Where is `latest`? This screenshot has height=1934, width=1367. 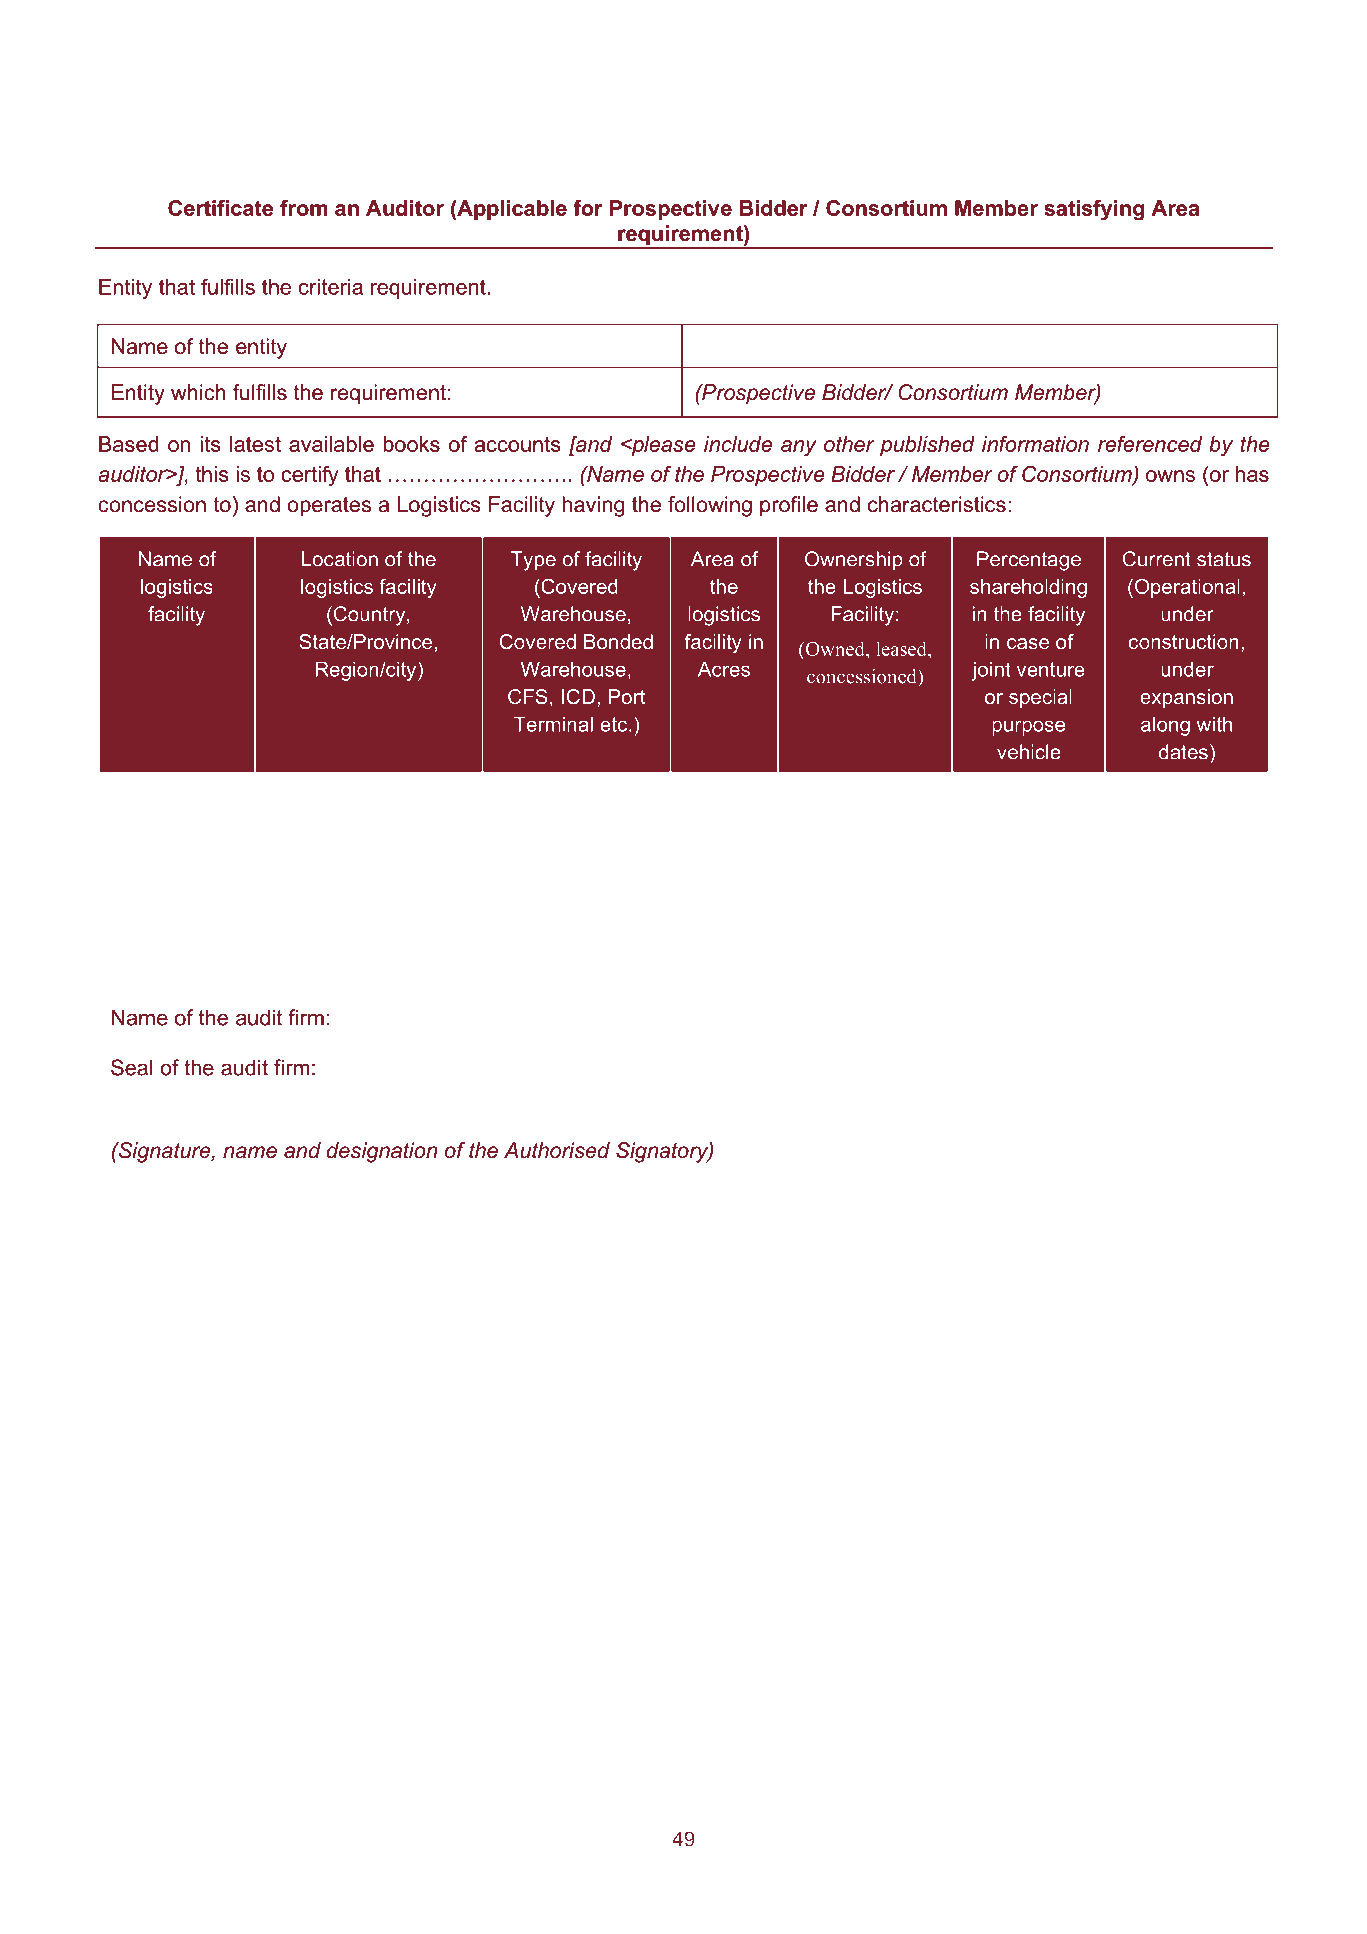
latest is located at coordinates (255, 444).
